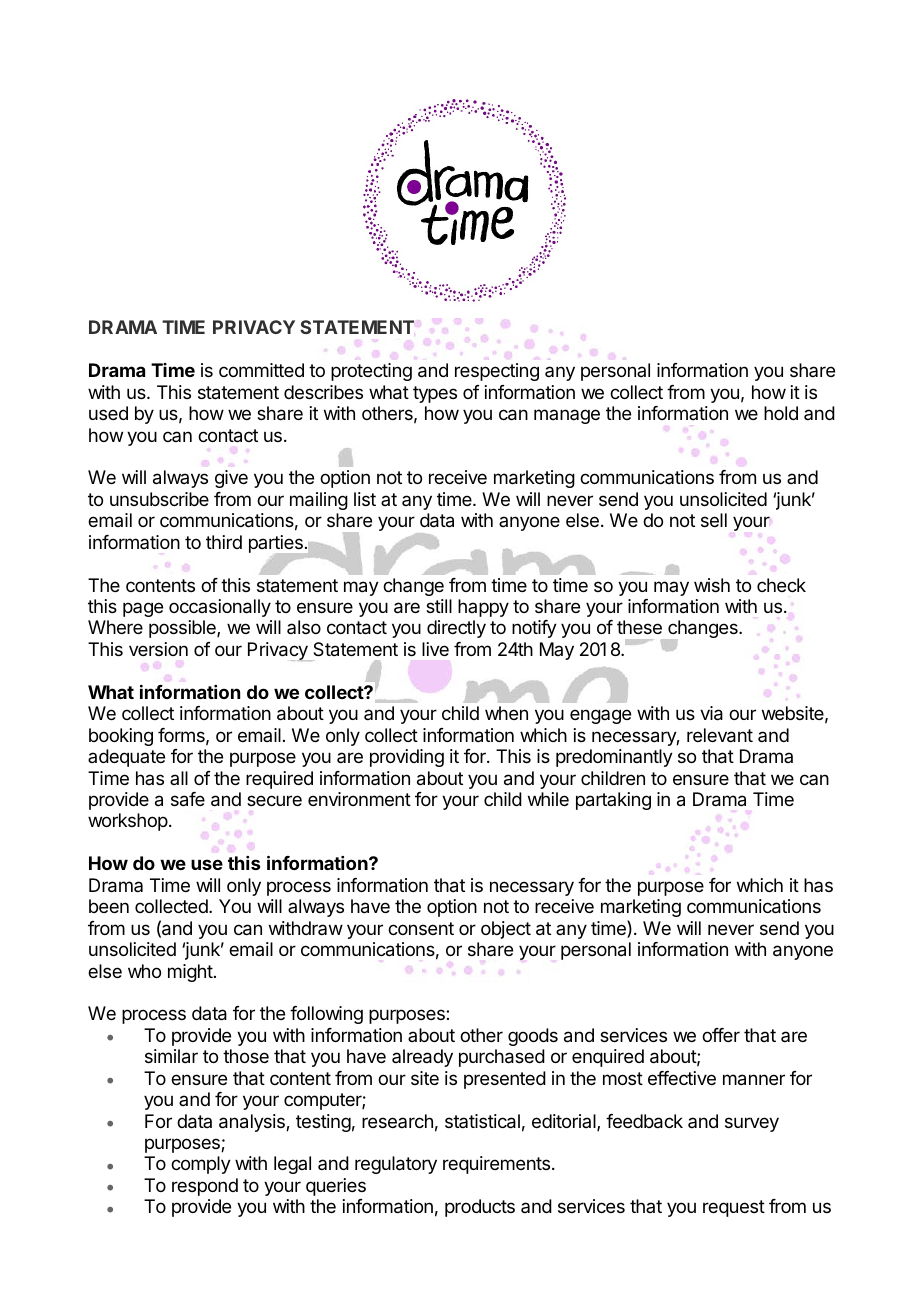 This screenshot has width=924, height=1308. I want to click on wish, so click(712, 585).
